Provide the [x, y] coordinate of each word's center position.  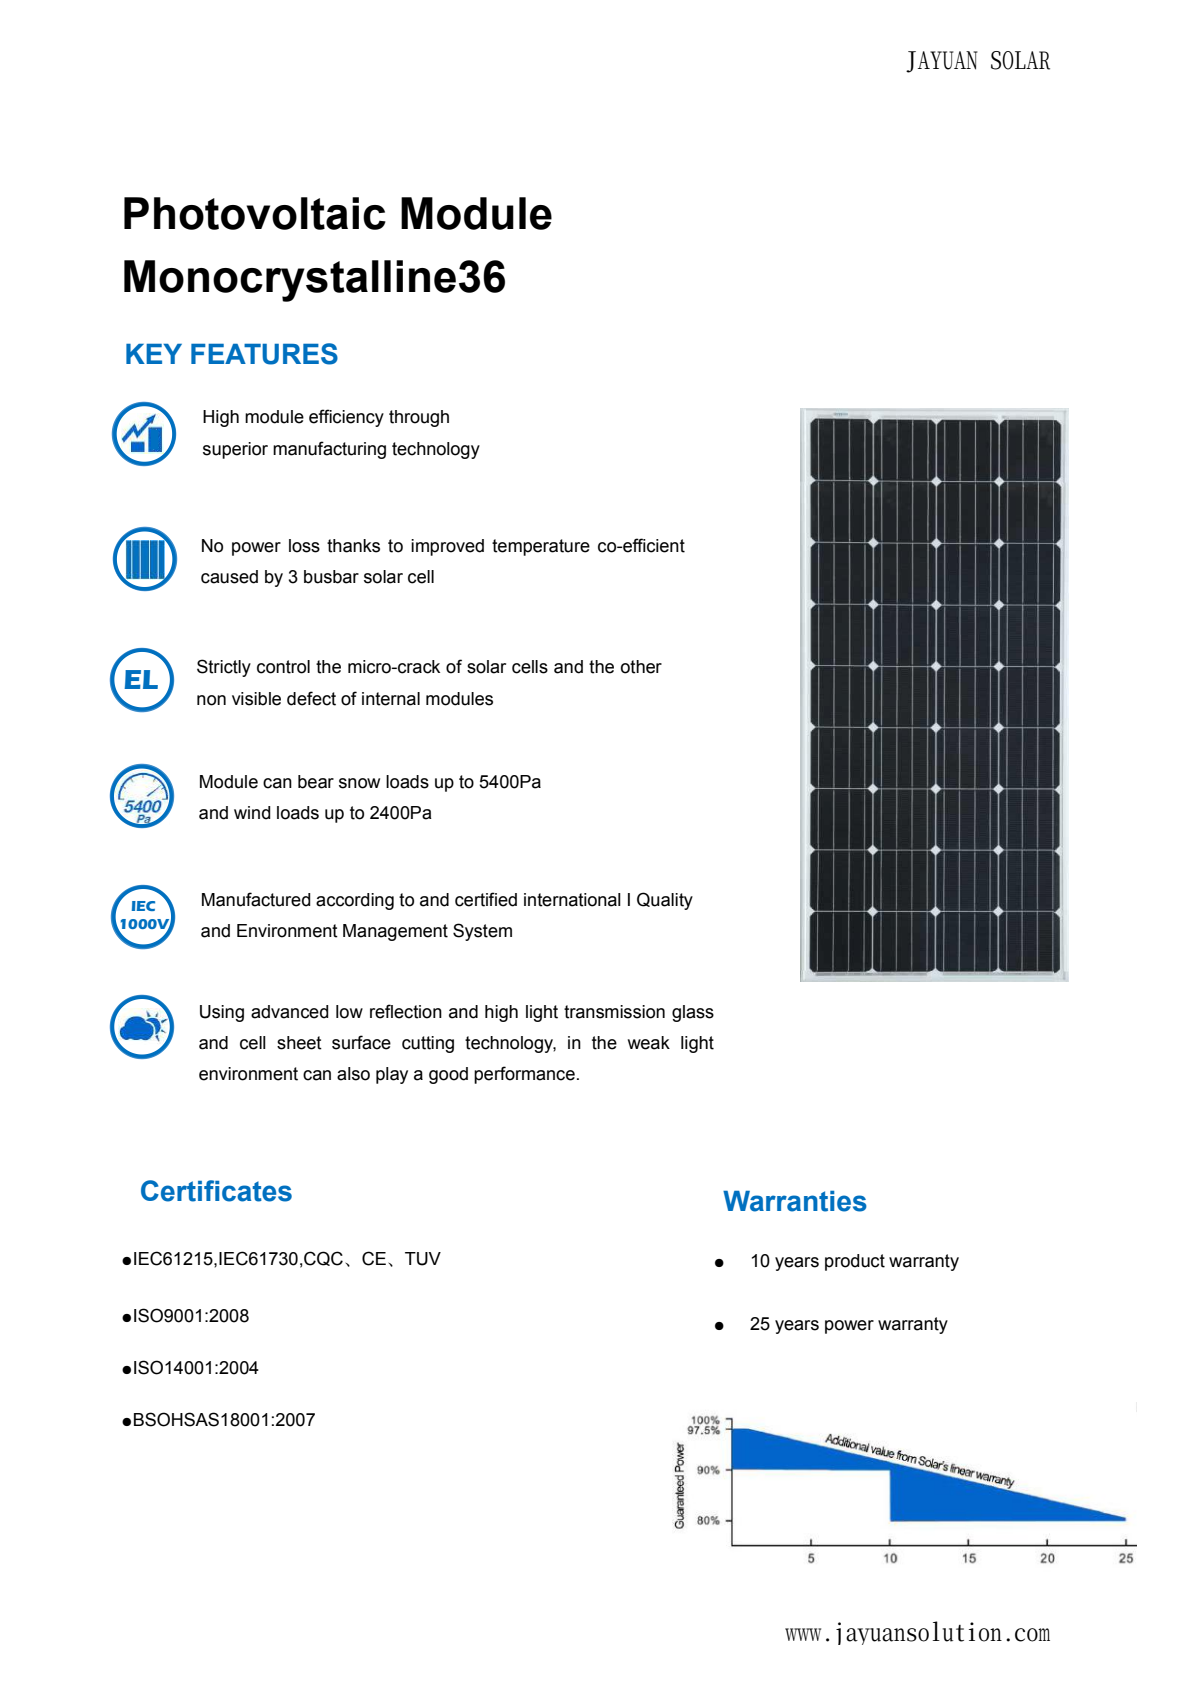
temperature [541, 547]
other [641, 667]
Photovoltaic [255, 213]
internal [391, 699]
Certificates [216, 1191]
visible [256, 699]
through [419, 418]
